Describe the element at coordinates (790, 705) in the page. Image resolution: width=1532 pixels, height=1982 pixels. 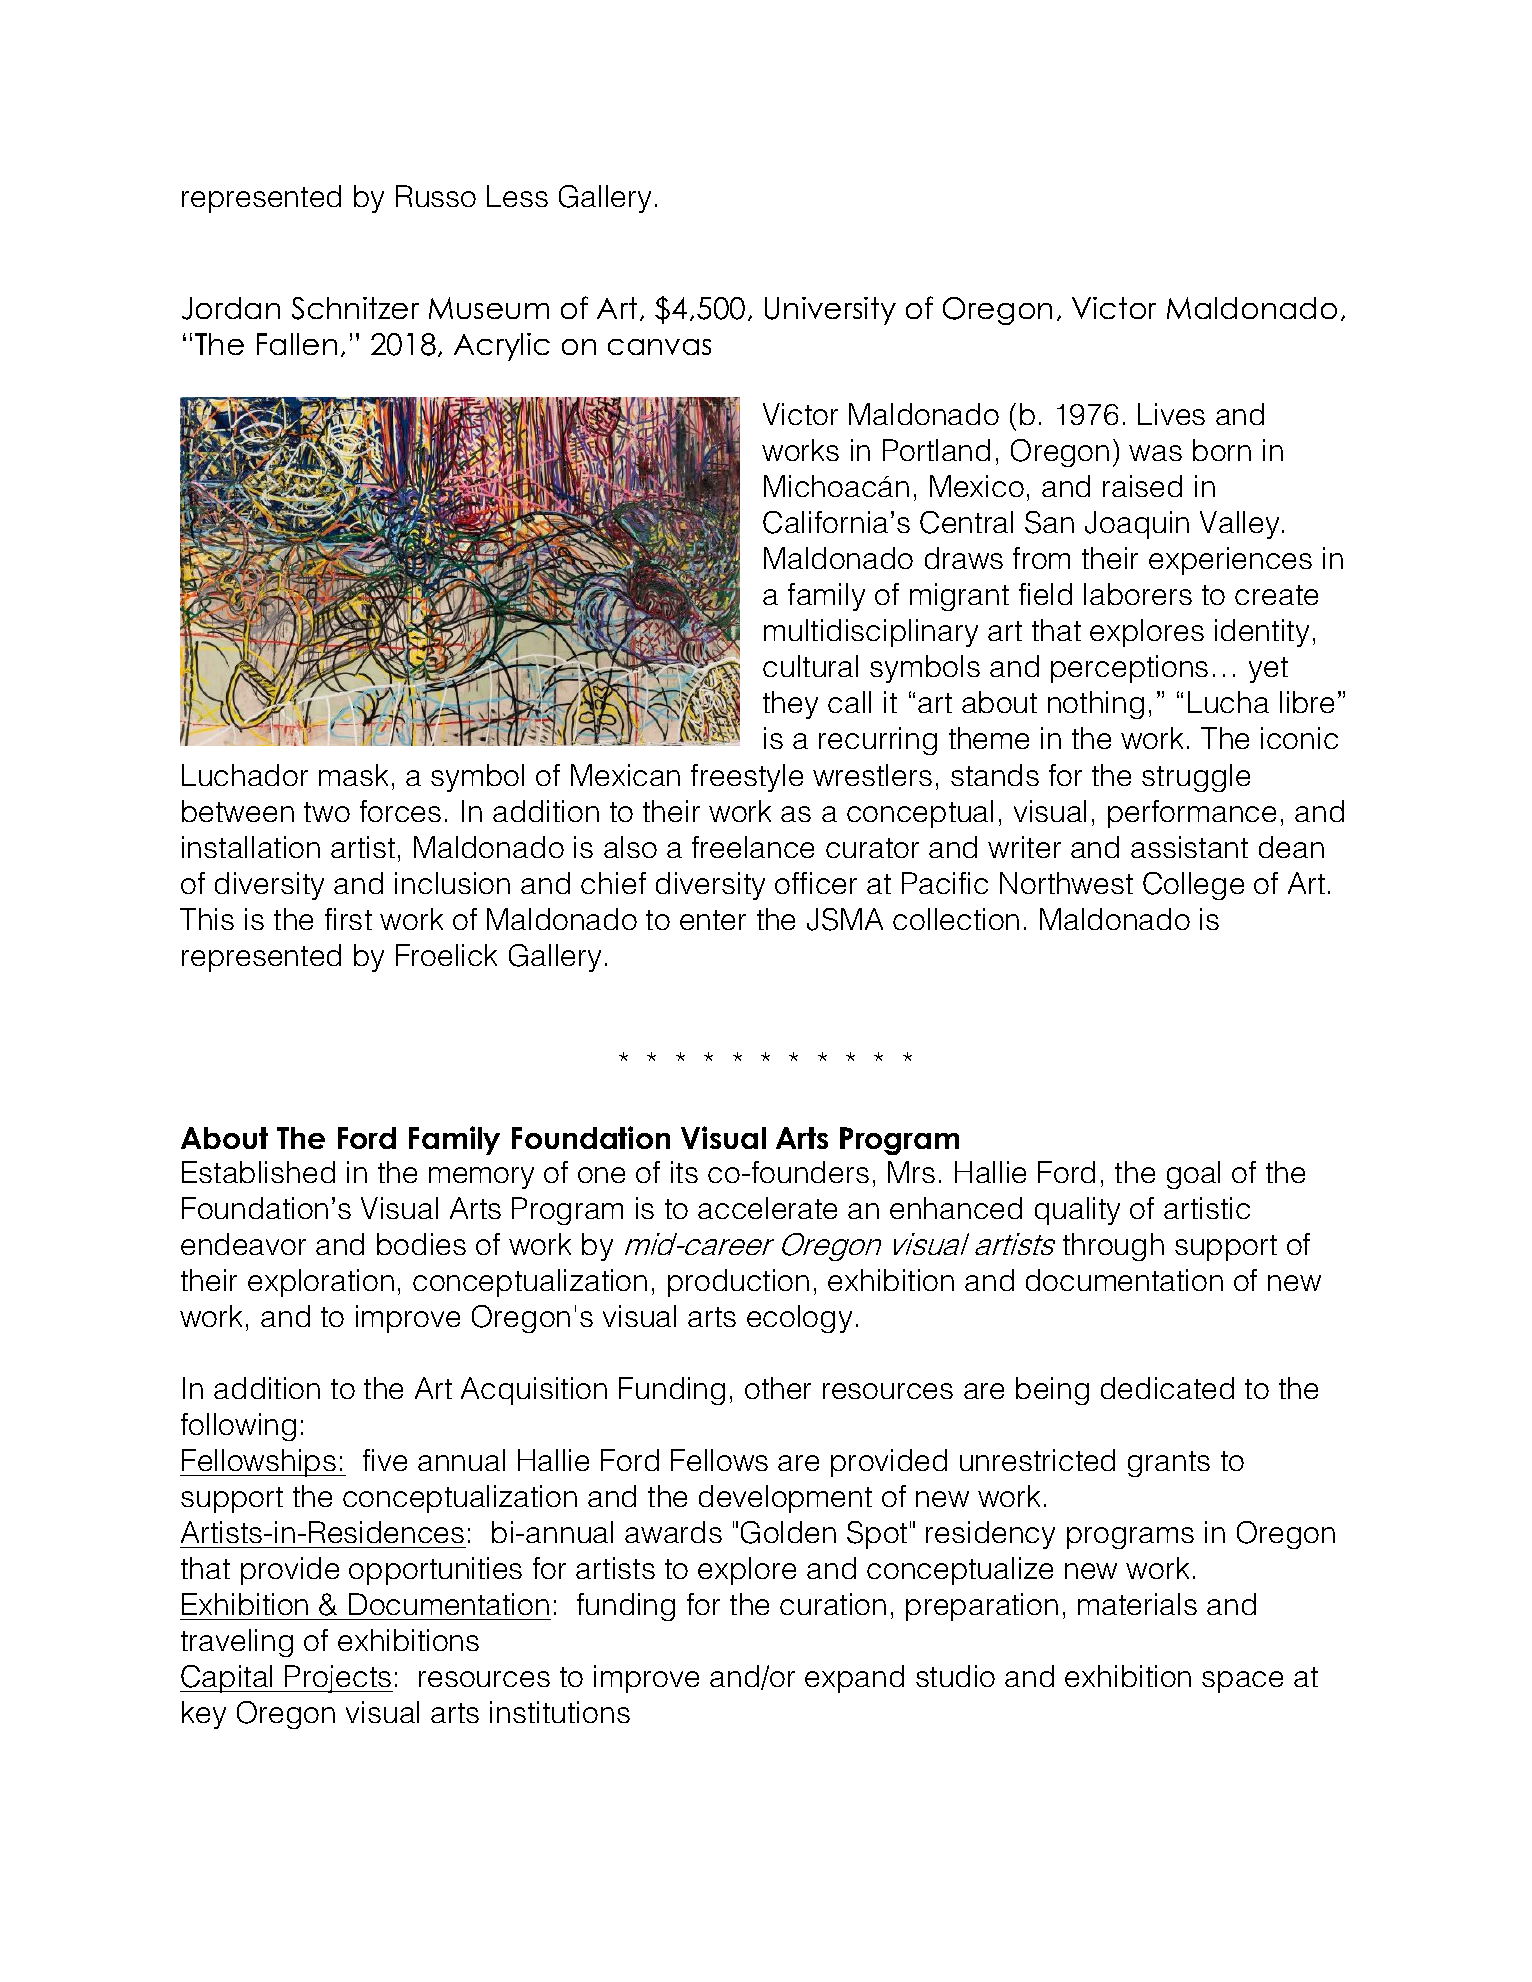
I see `they` at that location.
